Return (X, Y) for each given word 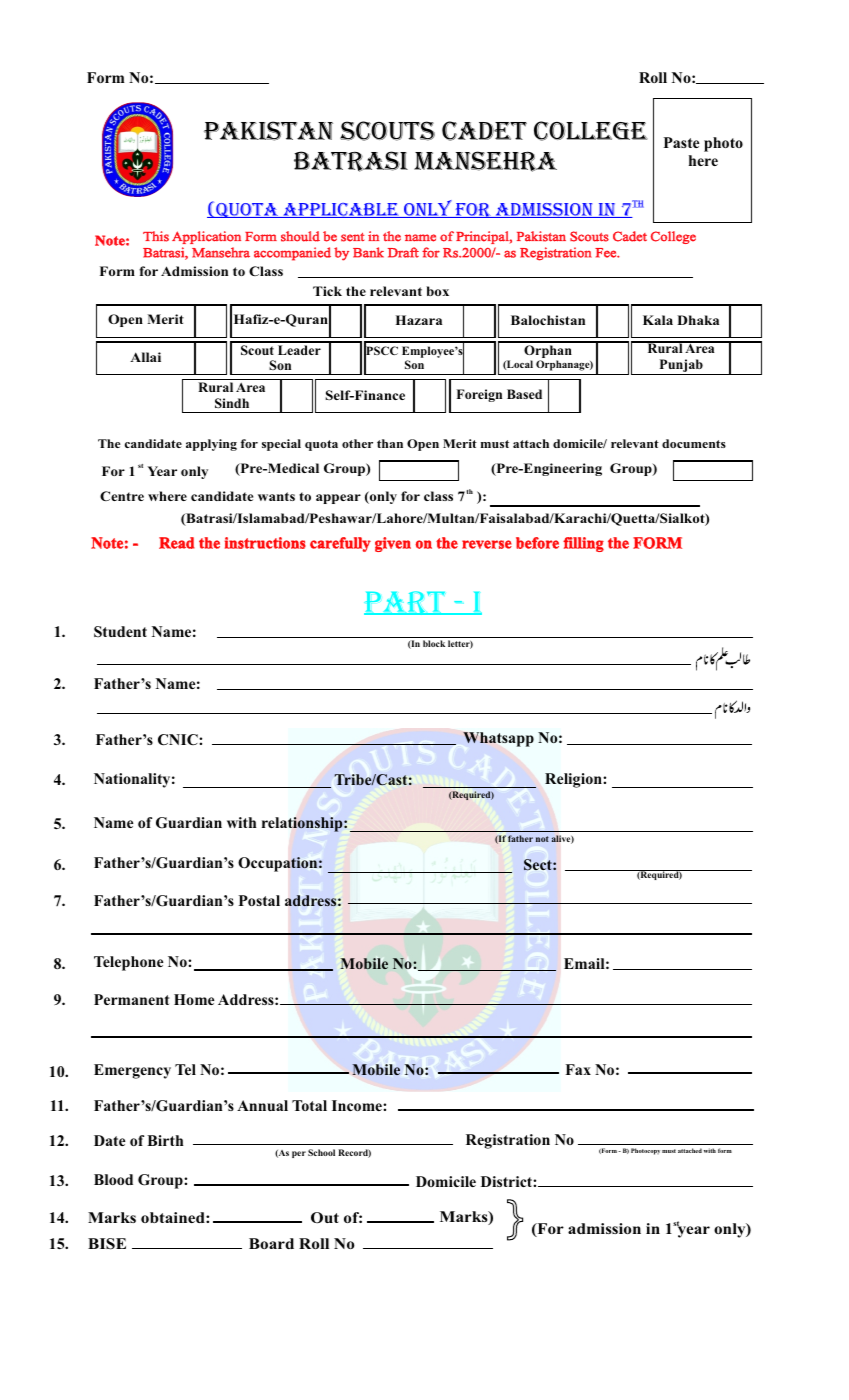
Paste (681, 142)
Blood (113, 1179)
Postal (259, 900)
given (393, 544)
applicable (341, 210)
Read (177, 543)
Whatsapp (498, 739)
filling (583, 544)
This (156, 236)
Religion (574, 780)
